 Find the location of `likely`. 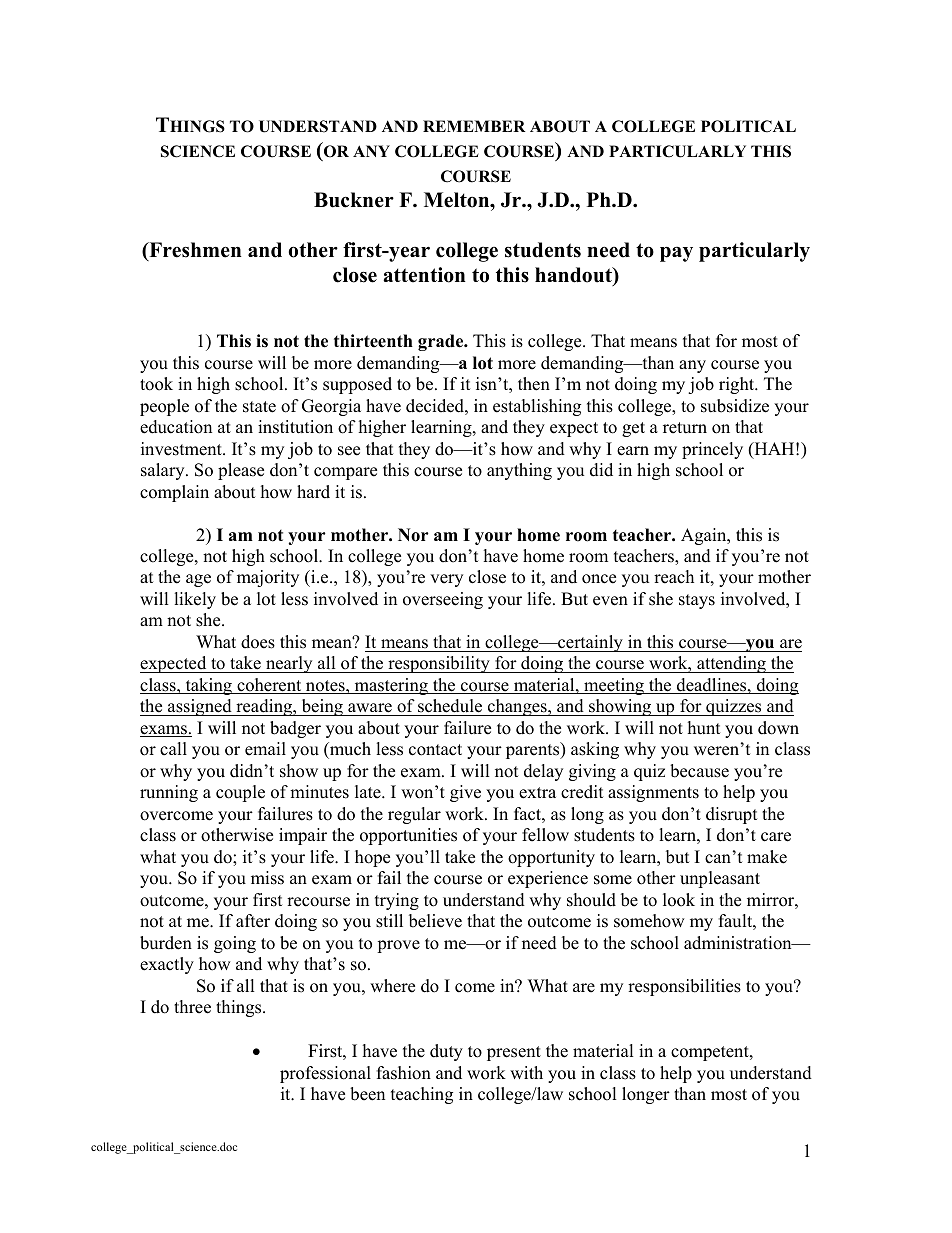

likely is located at coordinates (195, 600).
